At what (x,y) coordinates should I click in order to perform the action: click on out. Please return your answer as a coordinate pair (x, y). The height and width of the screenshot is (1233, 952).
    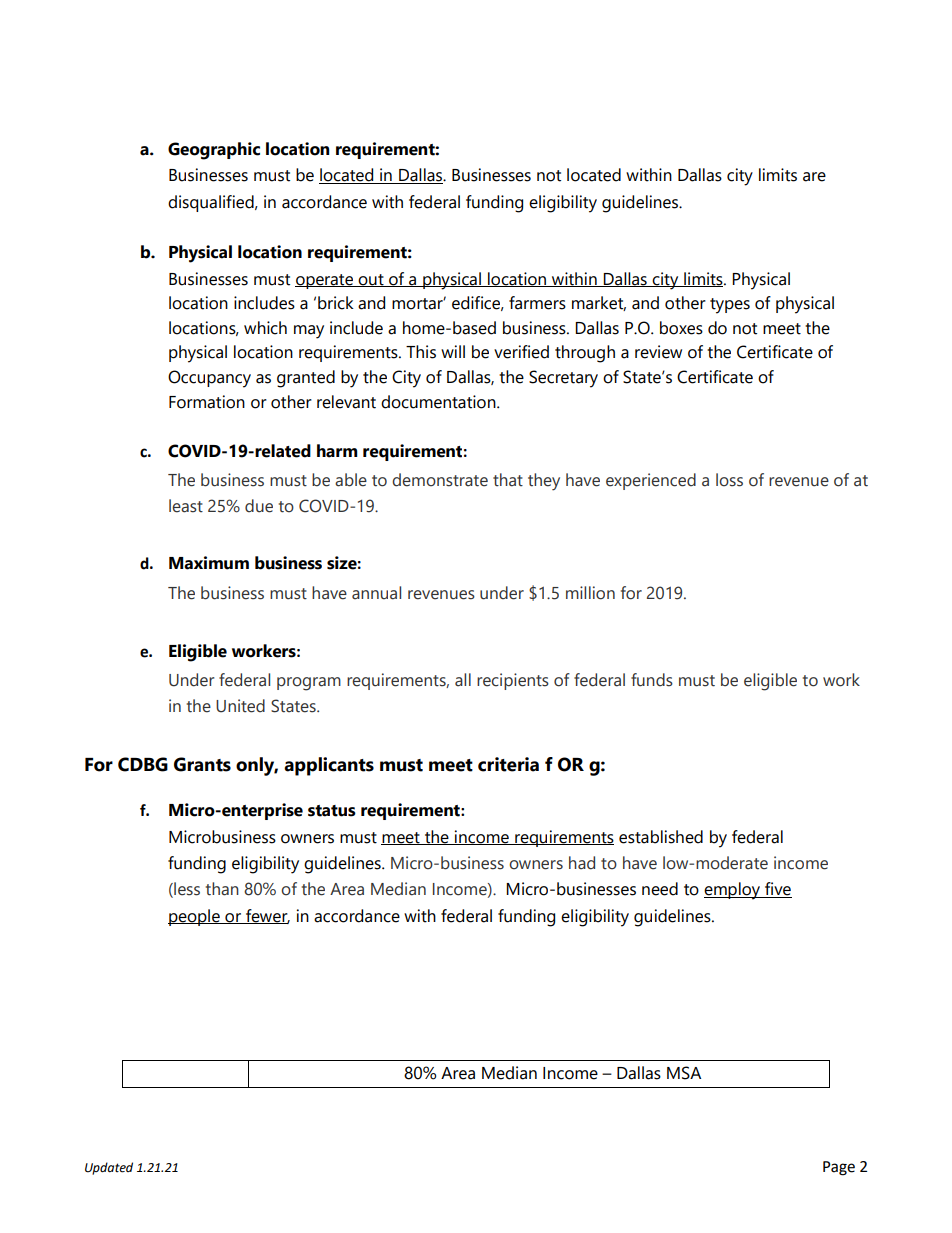
    Looking at the image, I should click on (371, 280).
